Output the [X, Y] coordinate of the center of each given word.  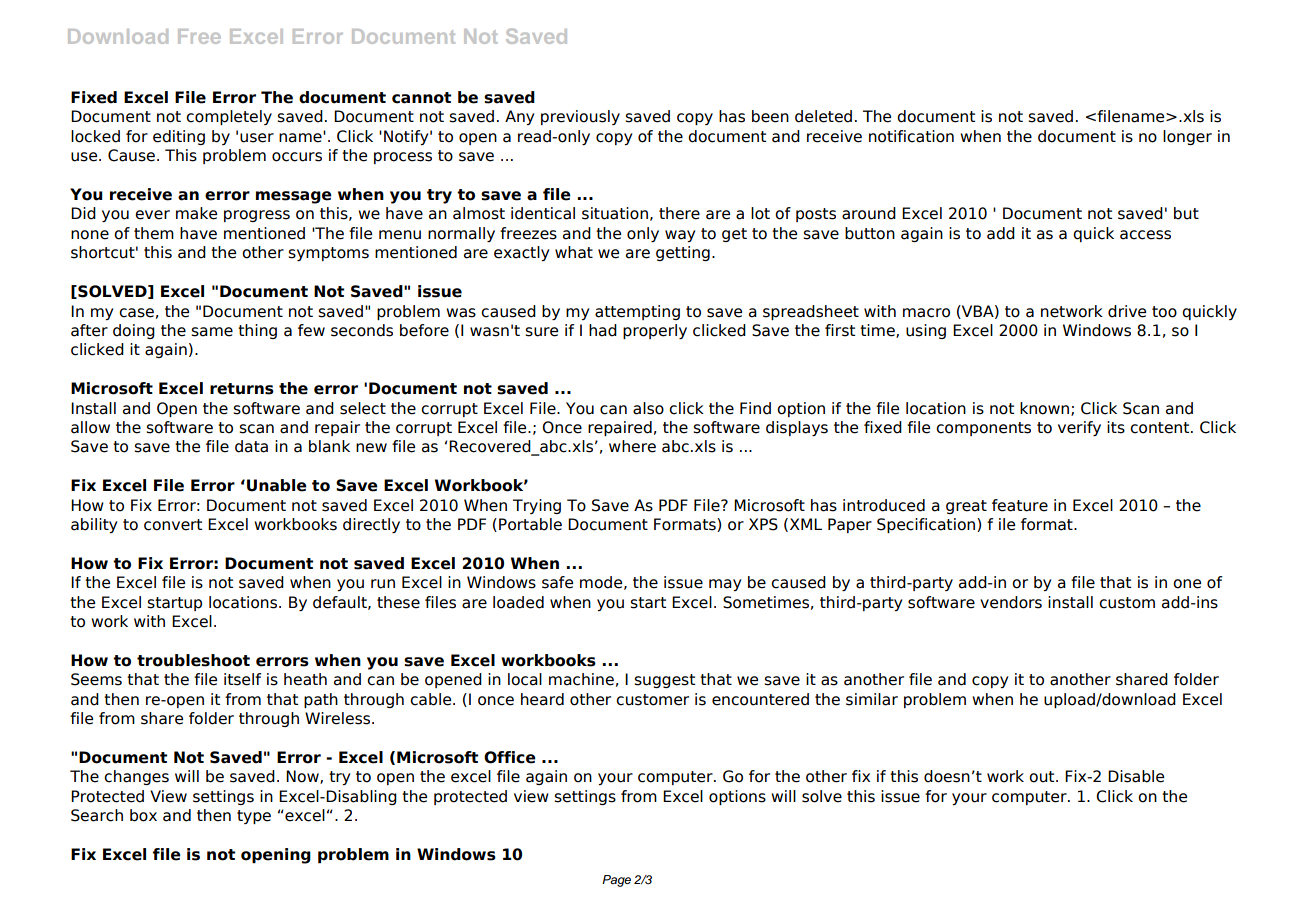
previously [580, 117]
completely [229, 117]
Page [616, 881]
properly [655, 331]
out [1043, 777]
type [254, 817]
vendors [1011, 602]
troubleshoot [193, 660]
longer [1187, 137]
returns [242, 389]
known [1044, 408]
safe [557, 582]
